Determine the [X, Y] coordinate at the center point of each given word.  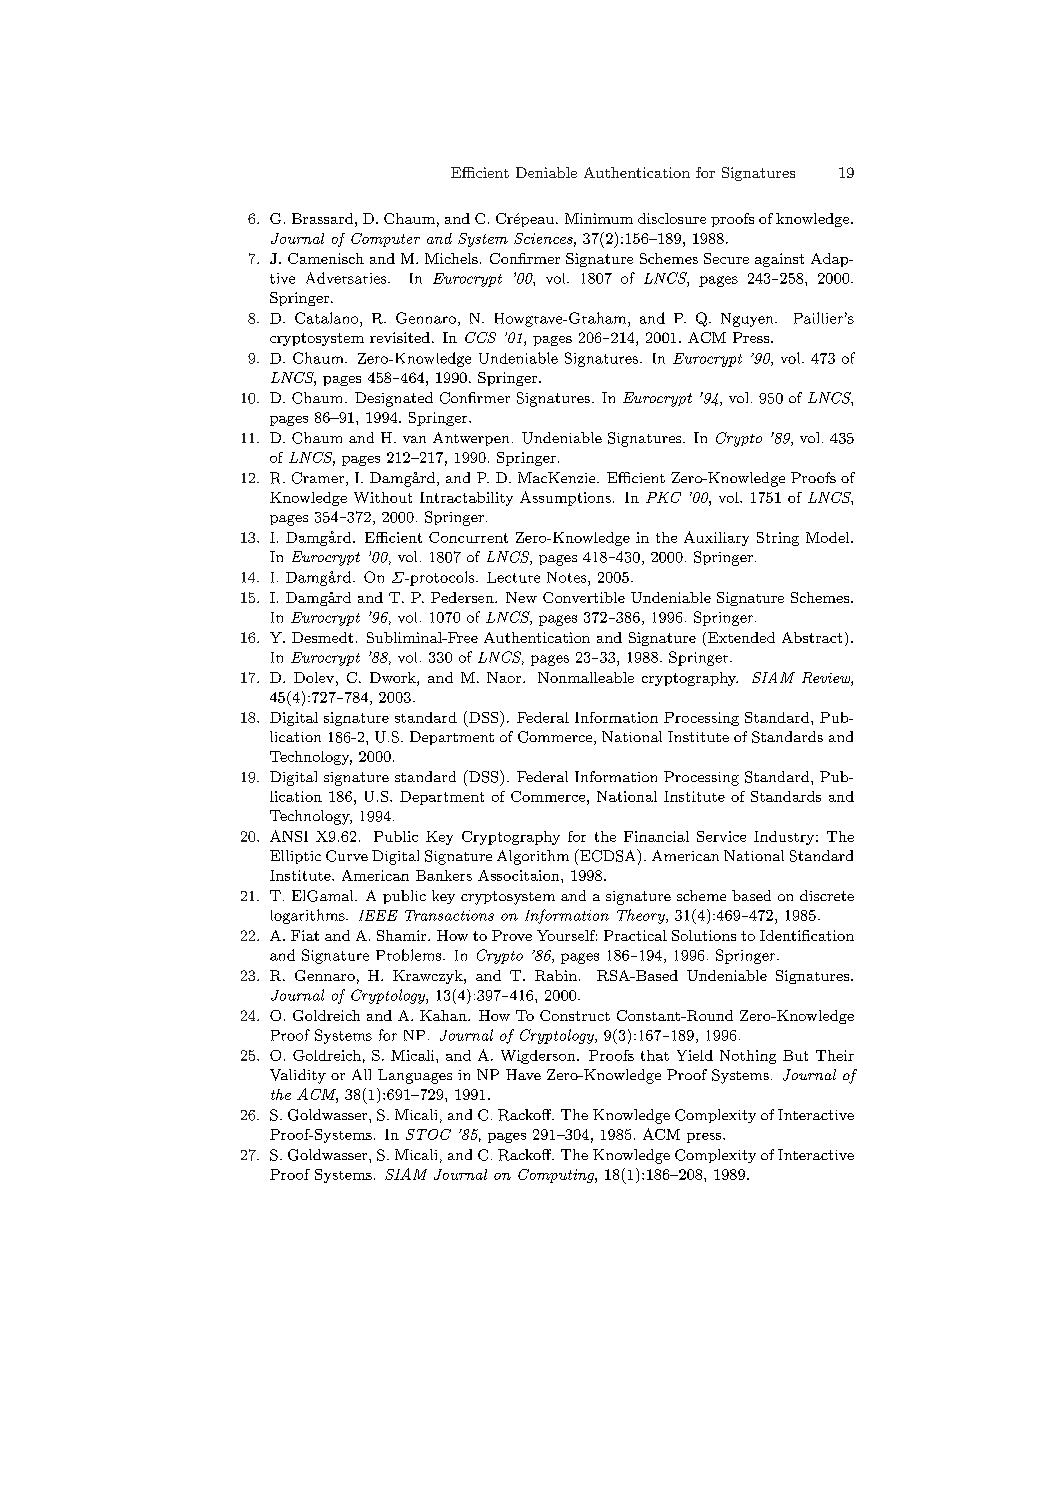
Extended [740, 639]
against [779, 260]
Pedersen [463, 597]
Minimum [599, 218]
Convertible [584, 597]
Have [523, 1074]
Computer [385, 240]
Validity [298, 1076]
